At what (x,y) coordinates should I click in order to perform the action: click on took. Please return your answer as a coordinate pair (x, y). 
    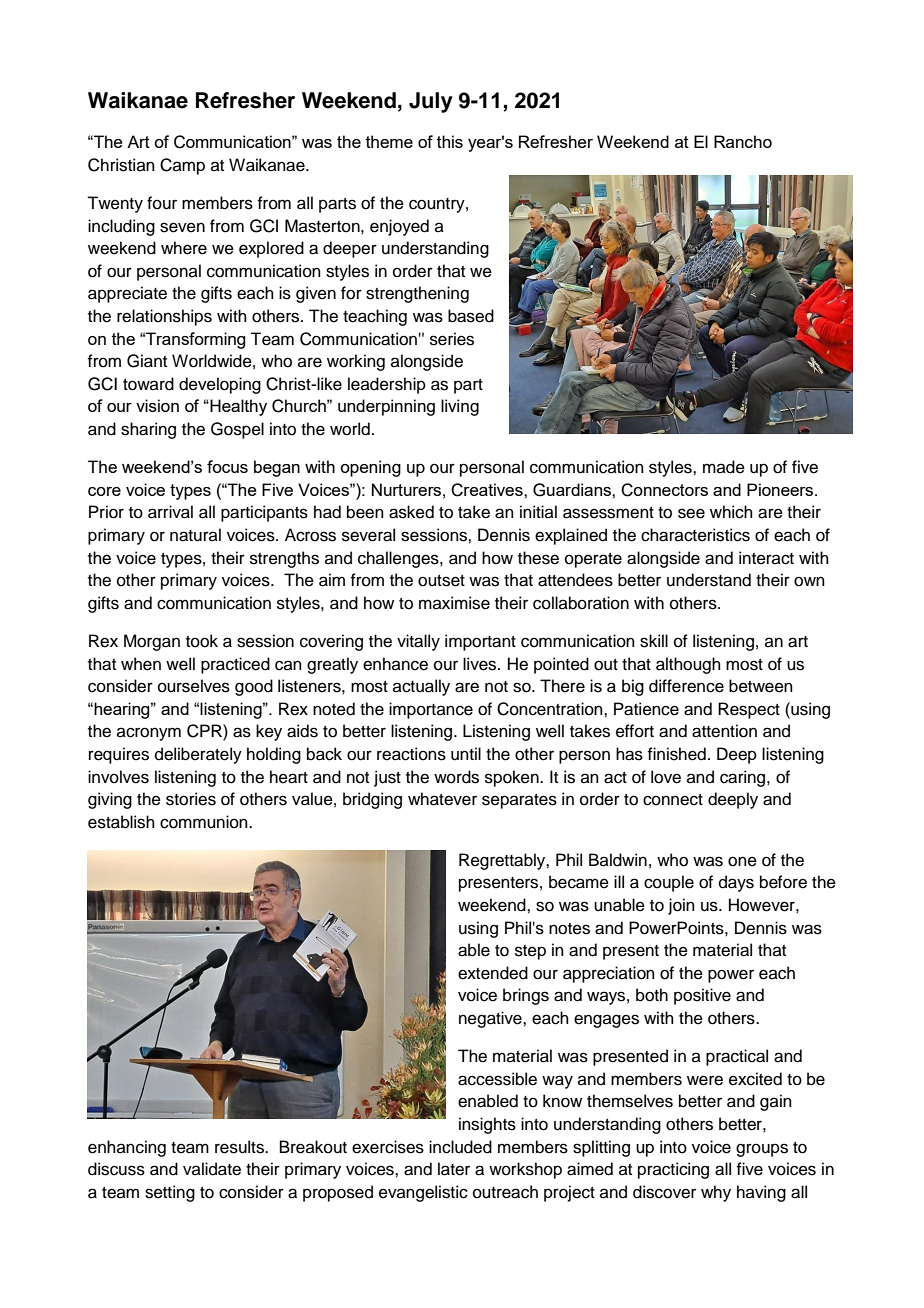
    Looking at the image, I should click on (202, 641).
